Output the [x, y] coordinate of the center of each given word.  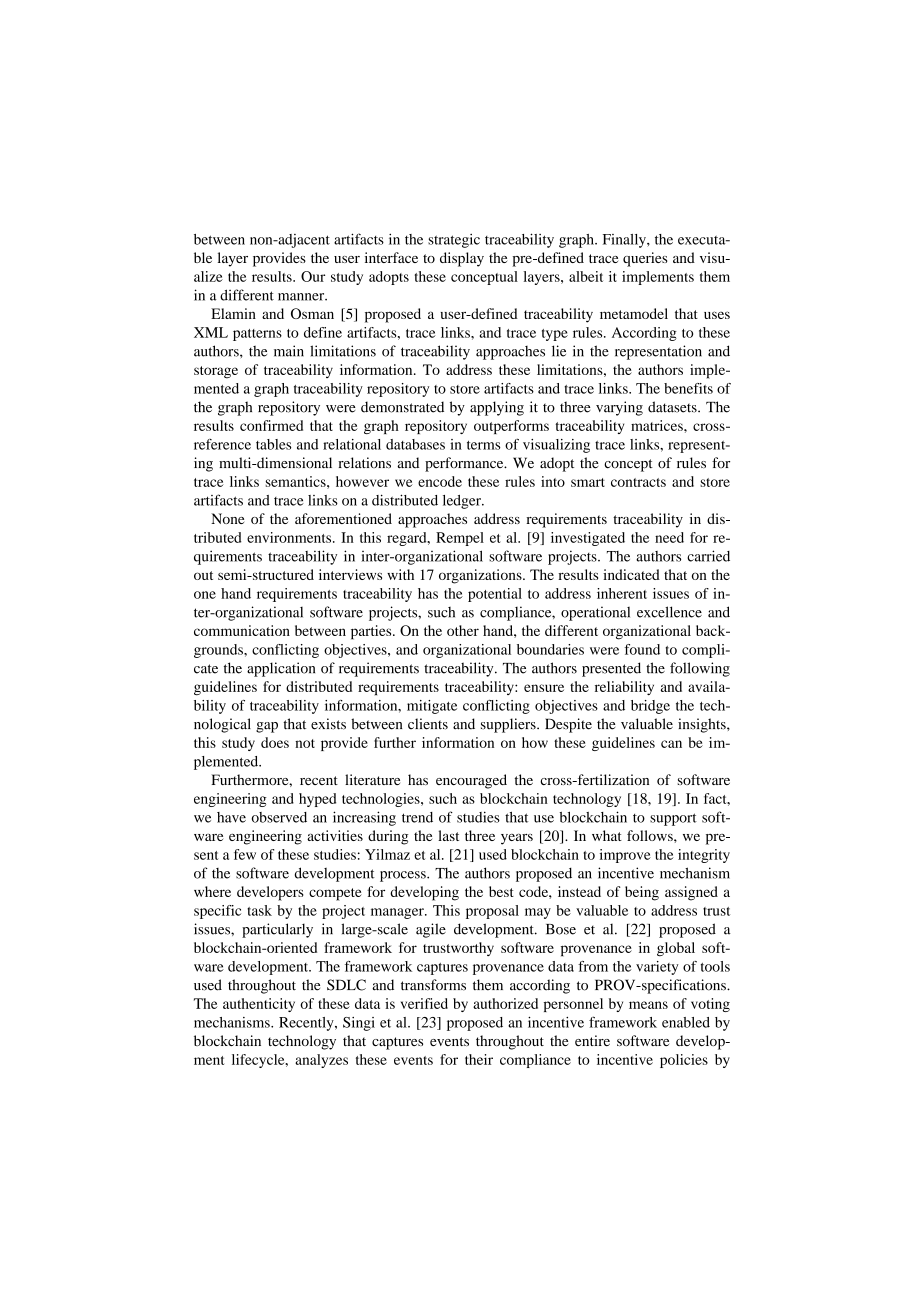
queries [645, 259]
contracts [638, 482]
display [462, 259]
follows [651, 835]
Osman [312, 313]
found [642, 649]
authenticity [259, 1005]
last [448, 835]
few [245, 854]
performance [465, 464]
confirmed [271, 425]
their [479, 1059]
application [281, 669]
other [463, 630]
